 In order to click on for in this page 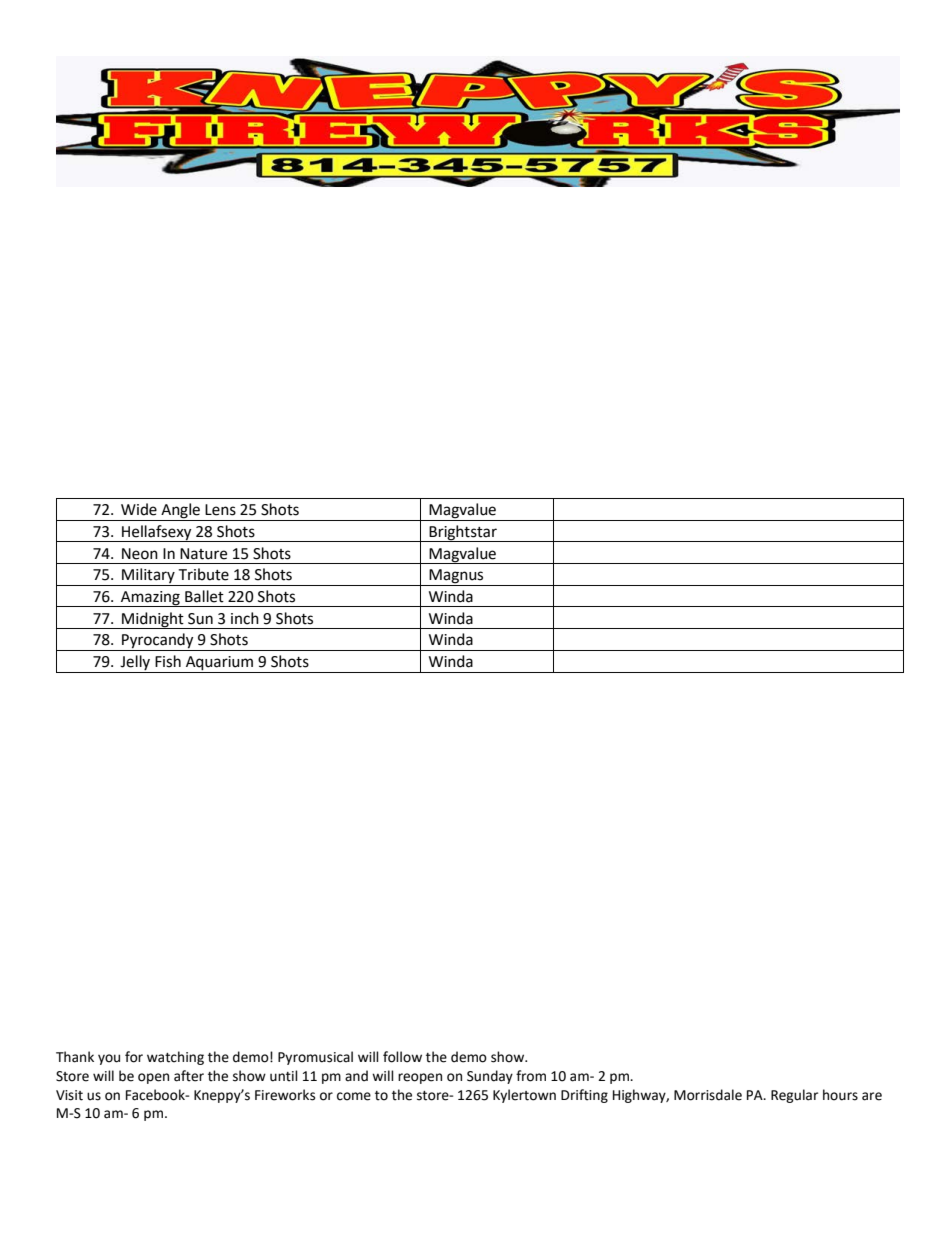, I will do `click(134, 1057)`.
